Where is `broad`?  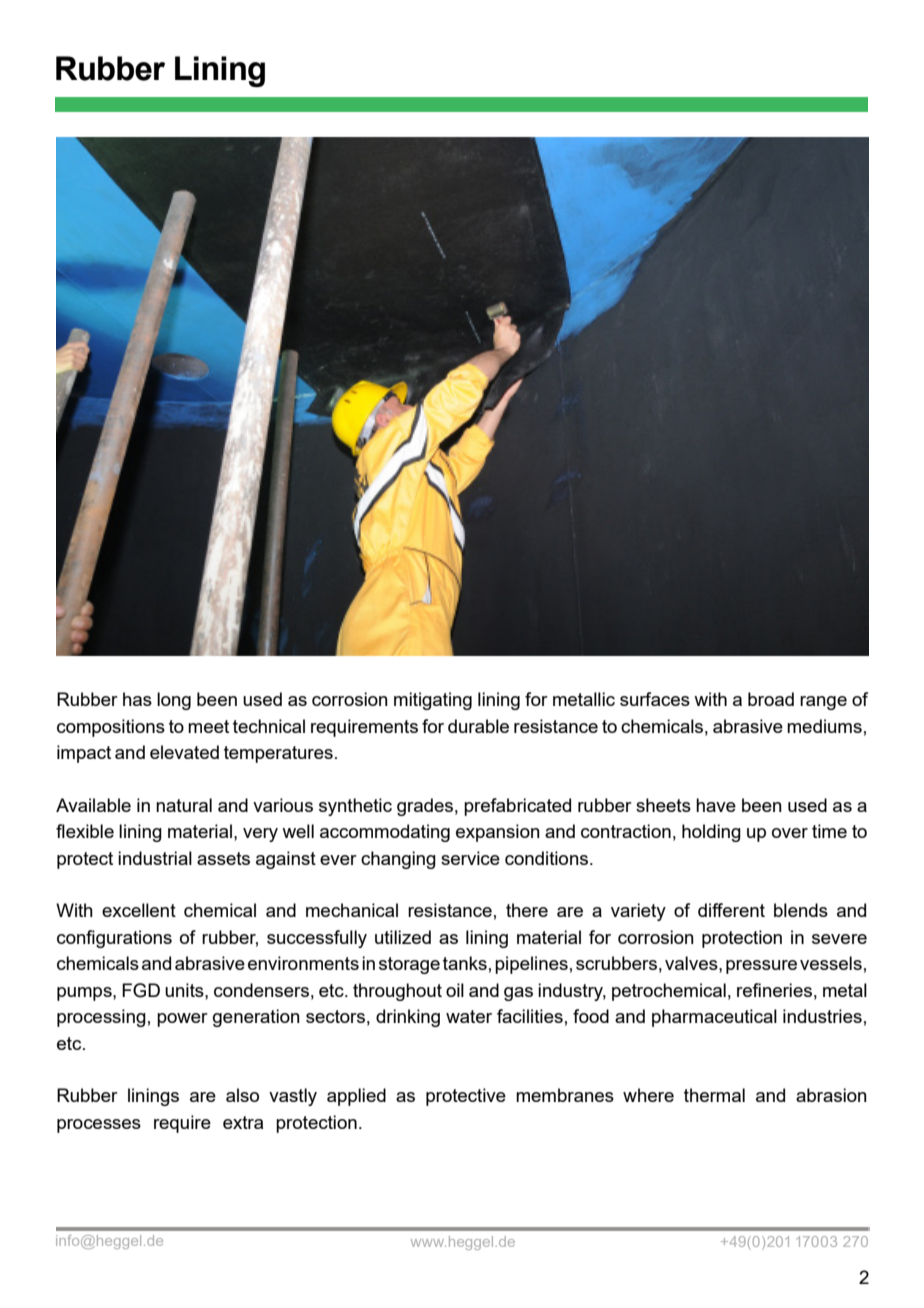
broad is located at coordinates (771, 699).
